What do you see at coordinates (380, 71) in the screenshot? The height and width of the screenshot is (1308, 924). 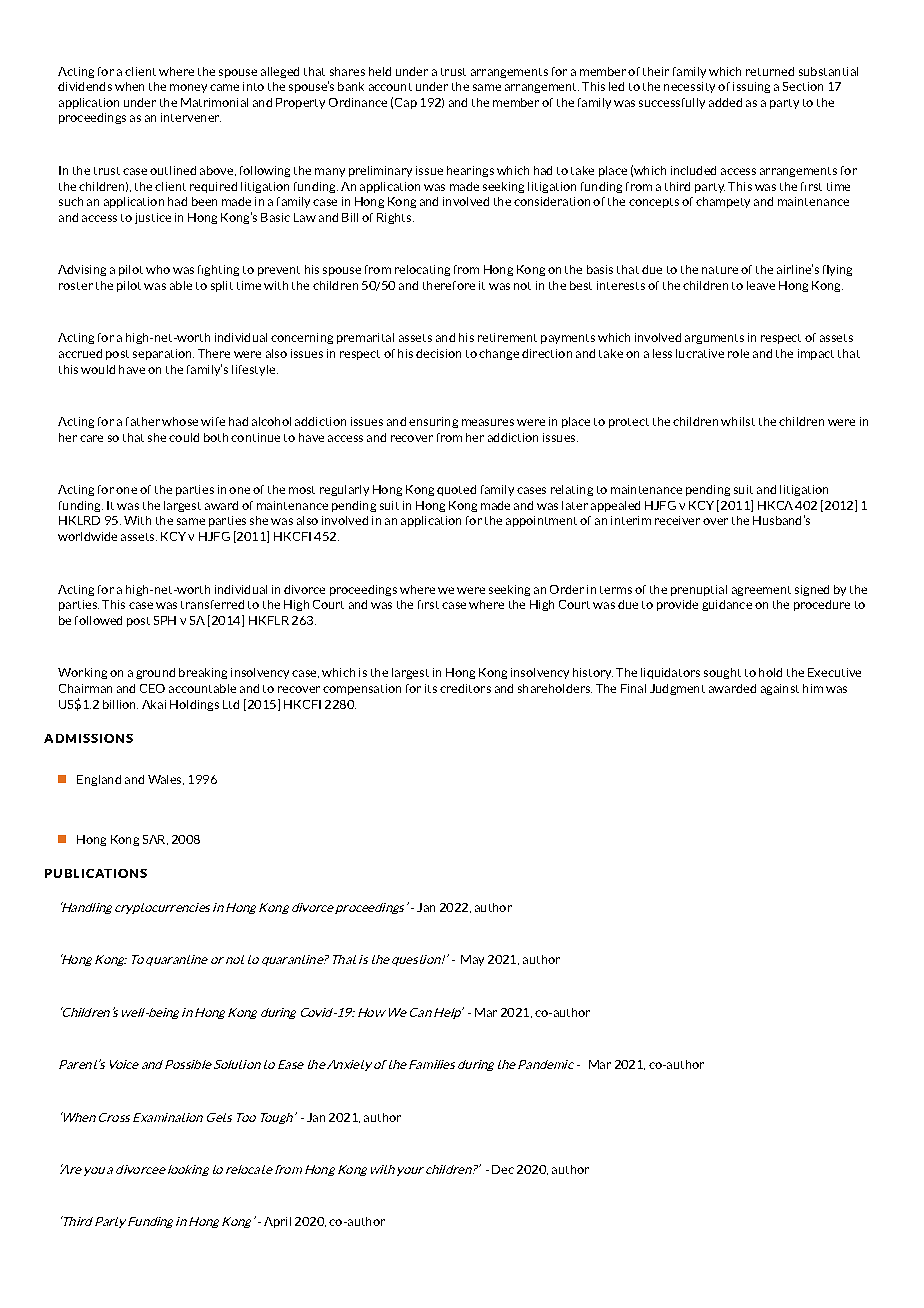 I see `held` at bounding box center [380, 71].
